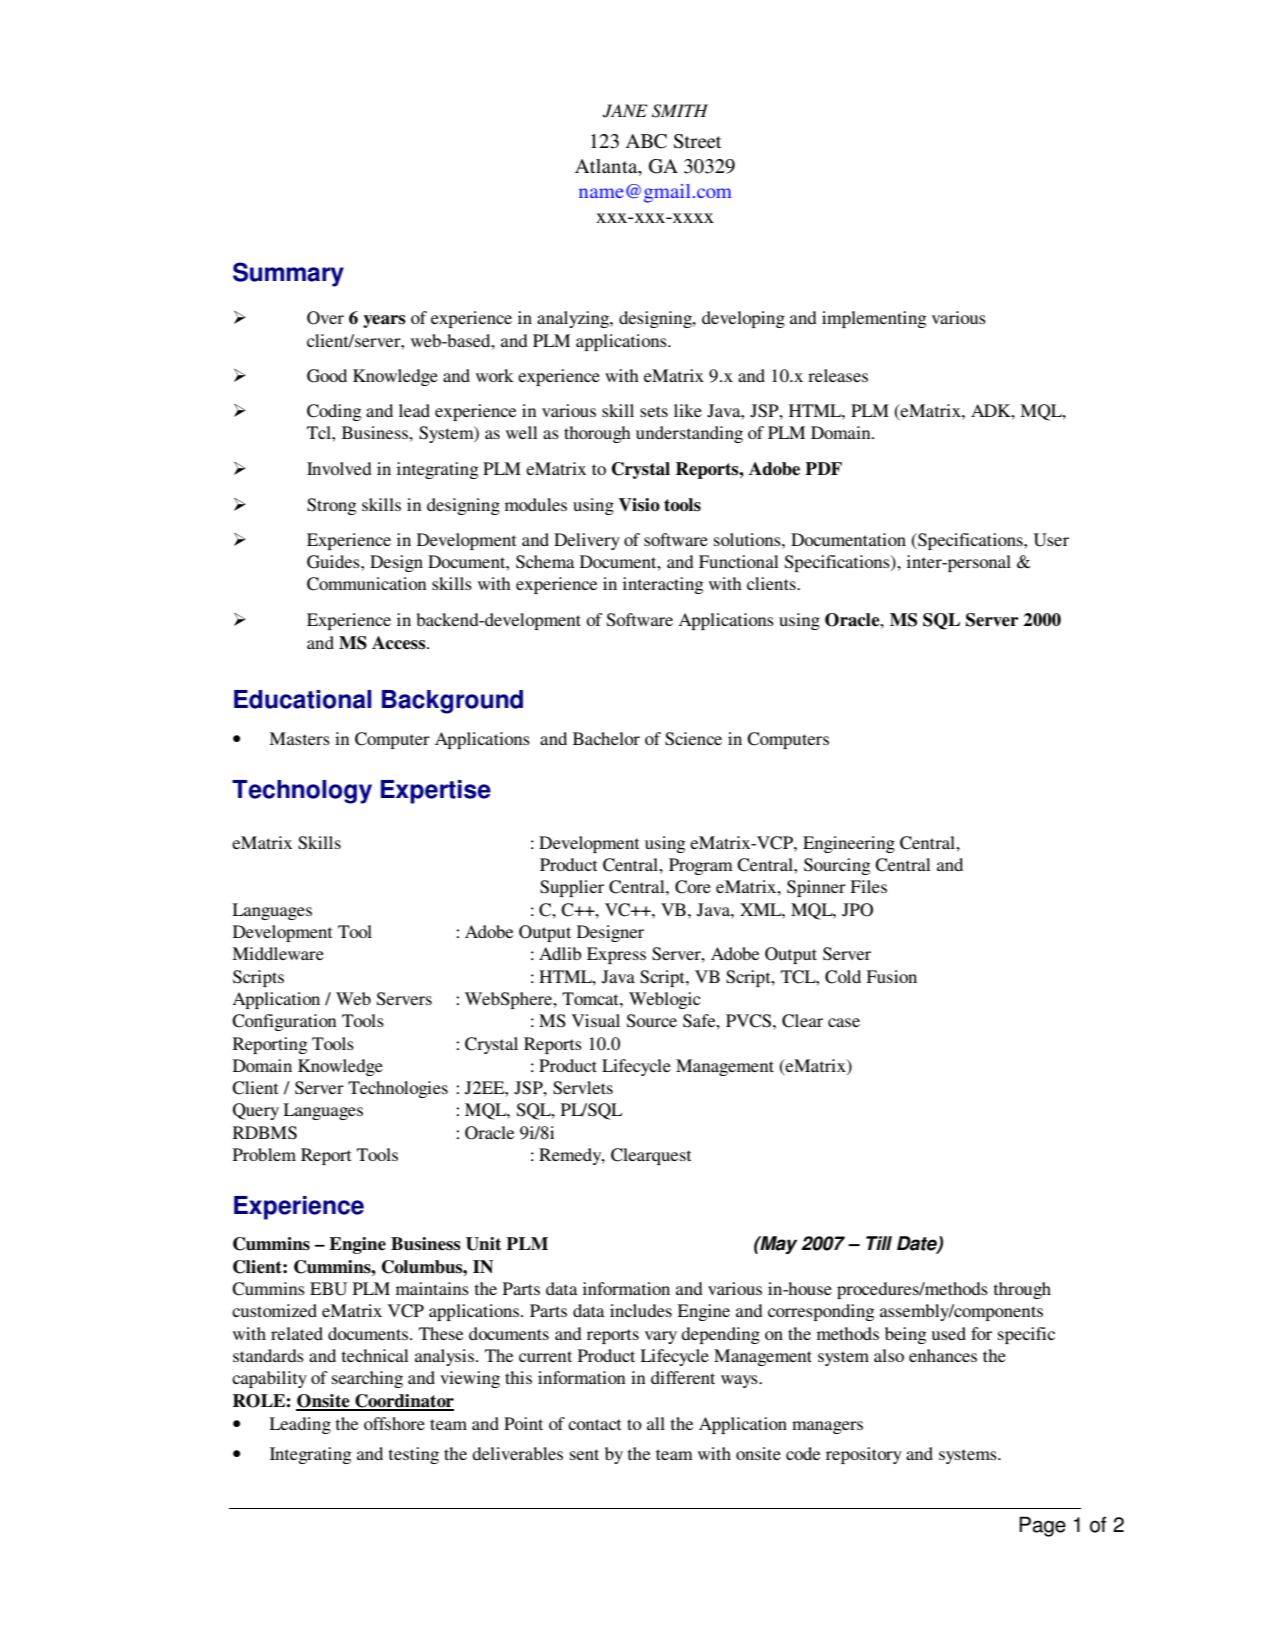  I want to click on testing, so click(414, 1455).
